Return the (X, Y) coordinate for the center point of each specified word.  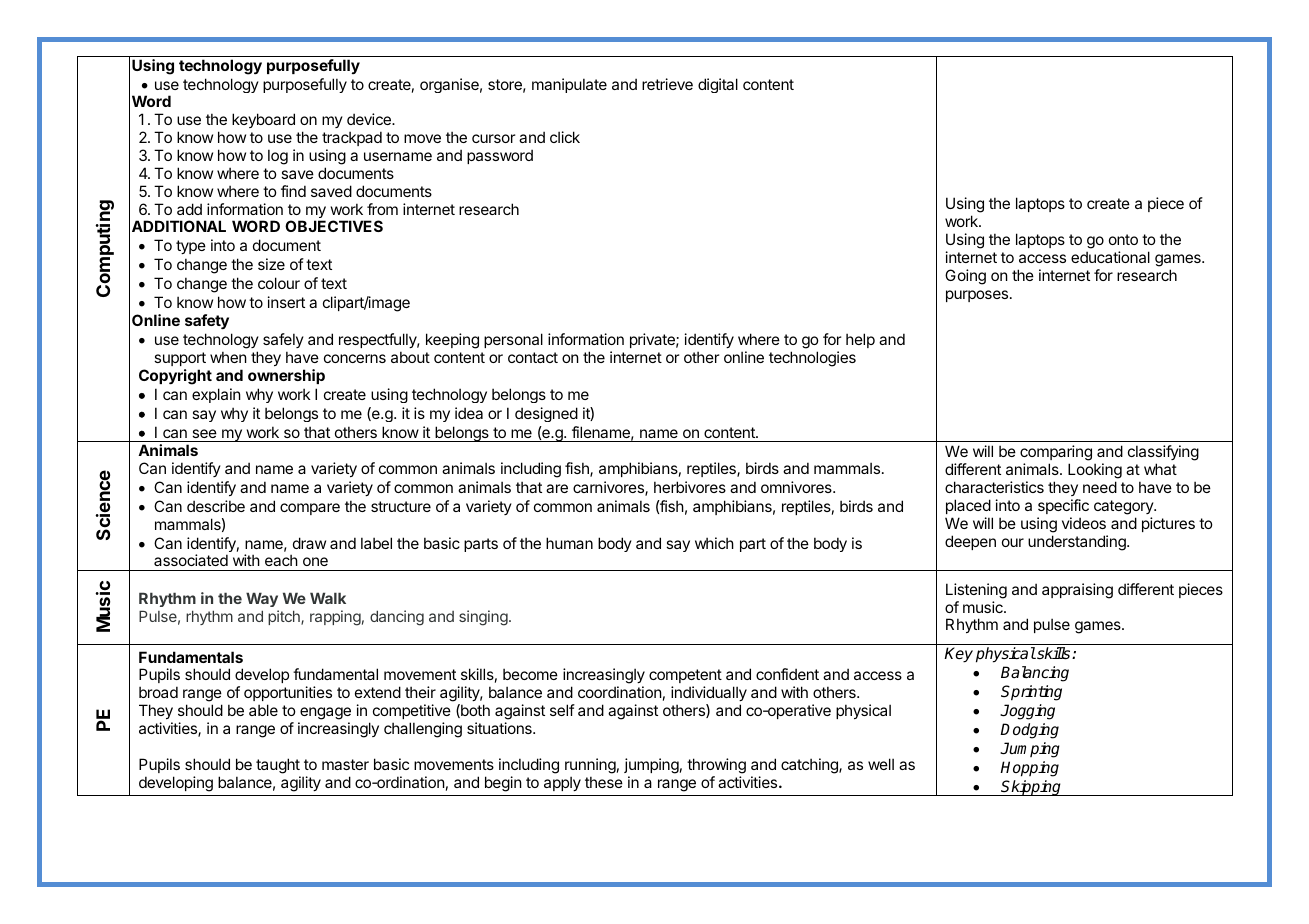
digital (718, 85)
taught (278, 766)
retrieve (667, 84)
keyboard (263, 120)
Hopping (1029, 769)
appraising (1077, 591)
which (714, 543)
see (204, 433)
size (271, 264)
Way (262, 599)
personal (513, 340)
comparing (1056, 454)
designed (546, 414)
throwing (716, 766)
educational (1110, 257)
